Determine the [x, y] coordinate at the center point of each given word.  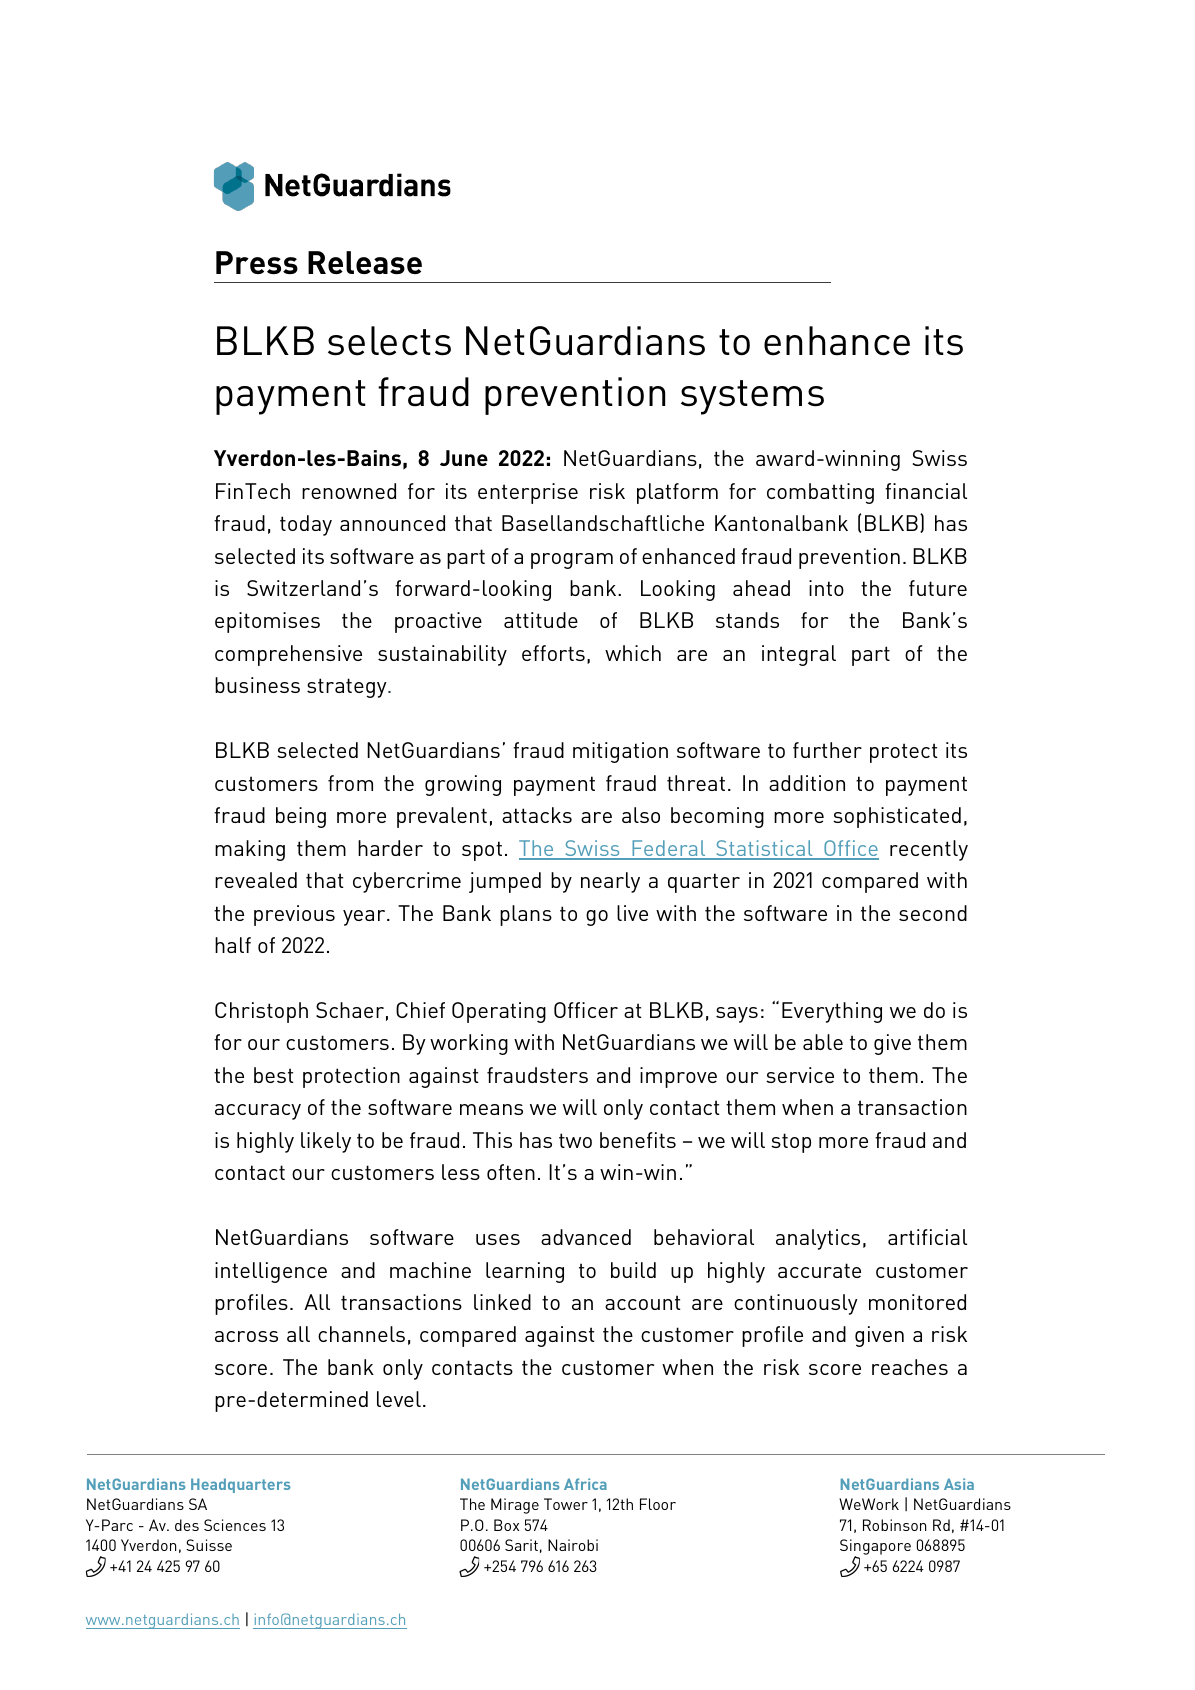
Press [257, 262]
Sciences [235, 1525]
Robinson [894, 1525]
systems [752, 397]
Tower [566, 1504]
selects [389, 341]
